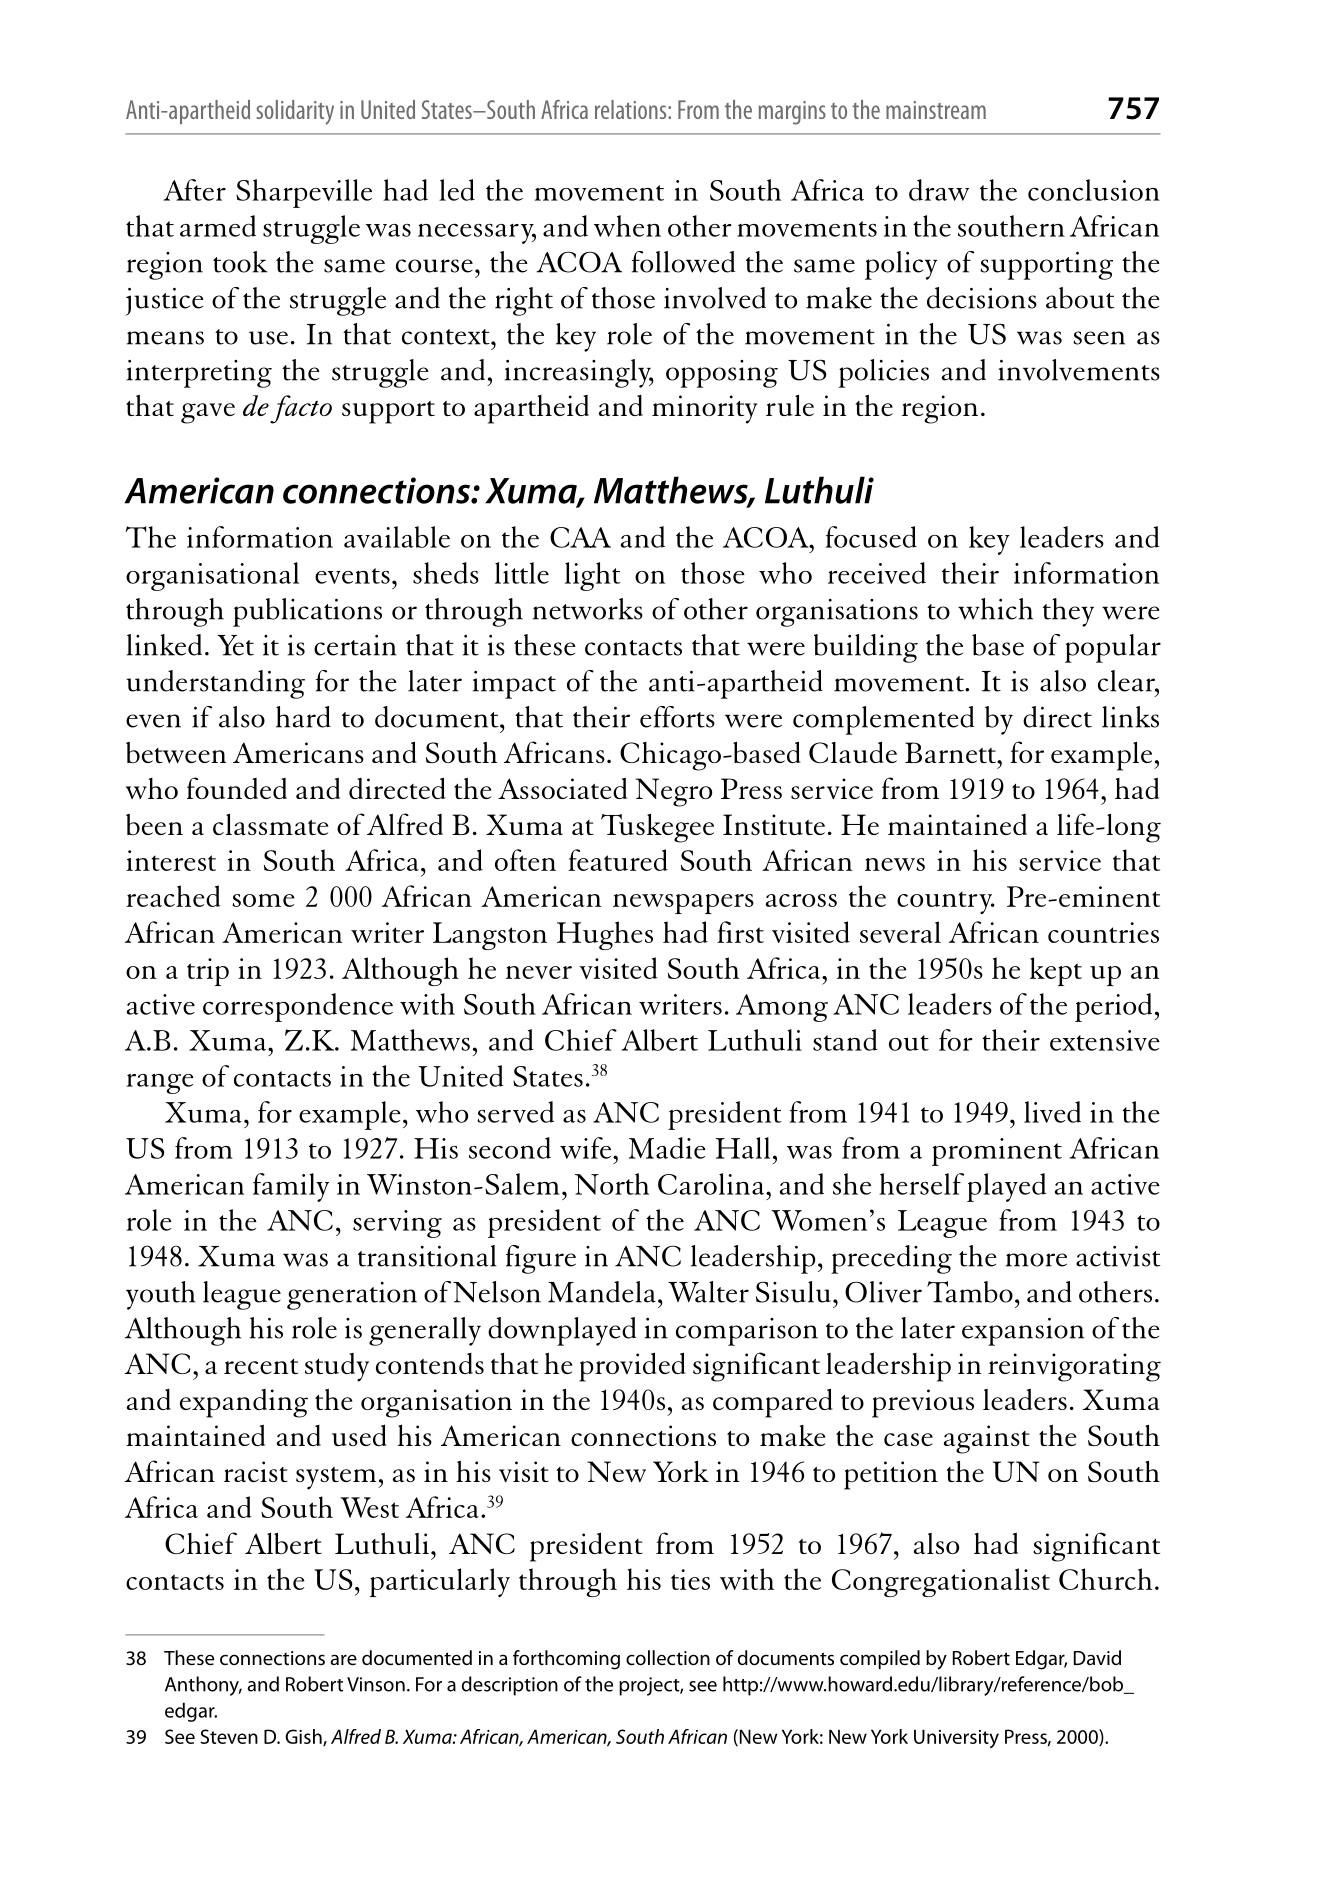 Image resolution: width=1333 pixels, height=1881 pixels. What do you see at coordinates (997, 1152) in the document?
I see `prominent` at bounding box center [997, 1152].
